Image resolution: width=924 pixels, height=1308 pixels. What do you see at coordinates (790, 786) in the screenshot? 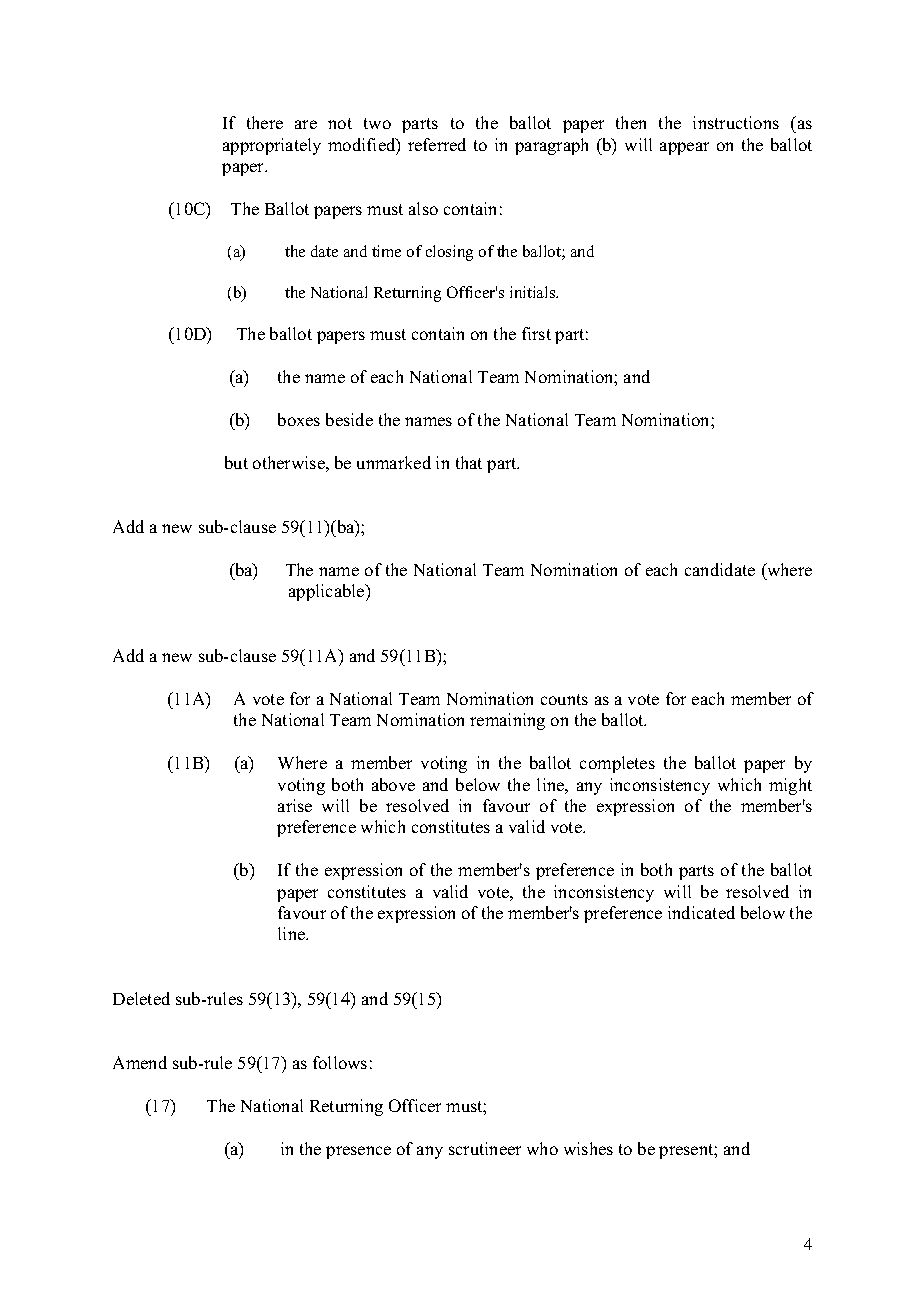
I see `might` at bounding box center [790, 786].
